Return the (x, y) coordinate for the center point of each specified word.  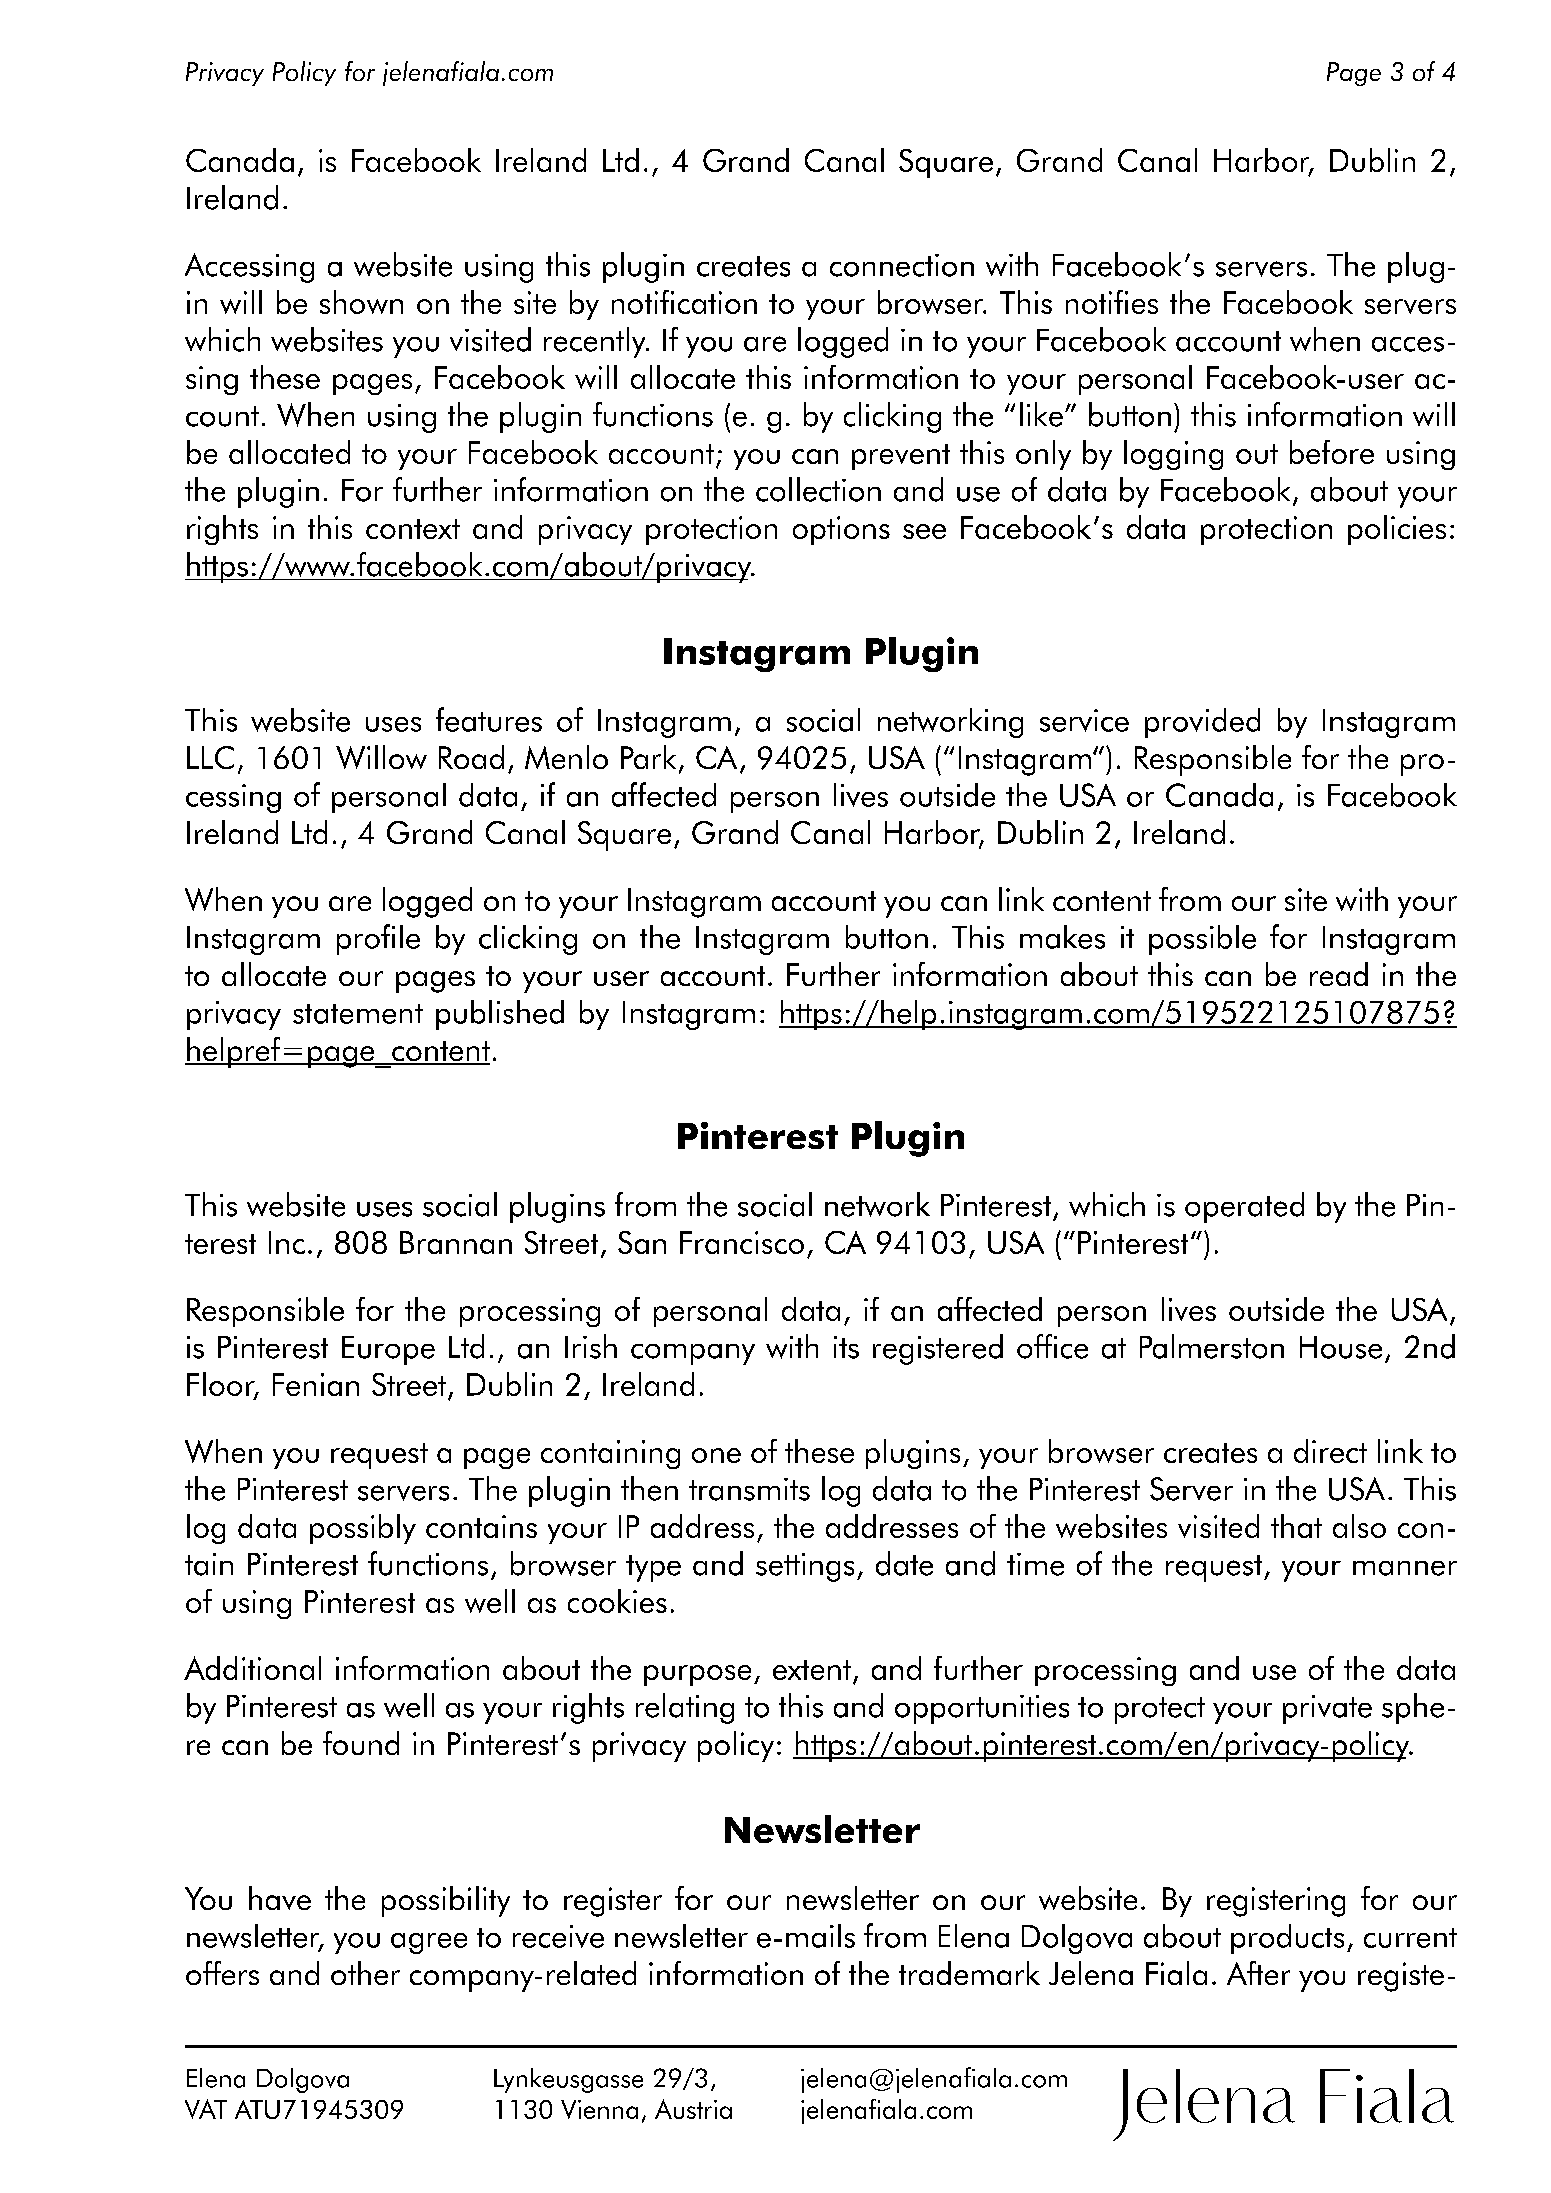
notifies (1112, 302)
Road (471, 757)
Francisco (742, 1242)
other (365, 1973)
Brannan (456, 1242)
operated (1244, 1207)
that (1296, 1526)
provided (1202, 723)
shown (361, 302)
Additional (252, 1668)
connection (902, 265)
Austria (693, 2109)
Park (648, 757)
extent (812, 1670)
